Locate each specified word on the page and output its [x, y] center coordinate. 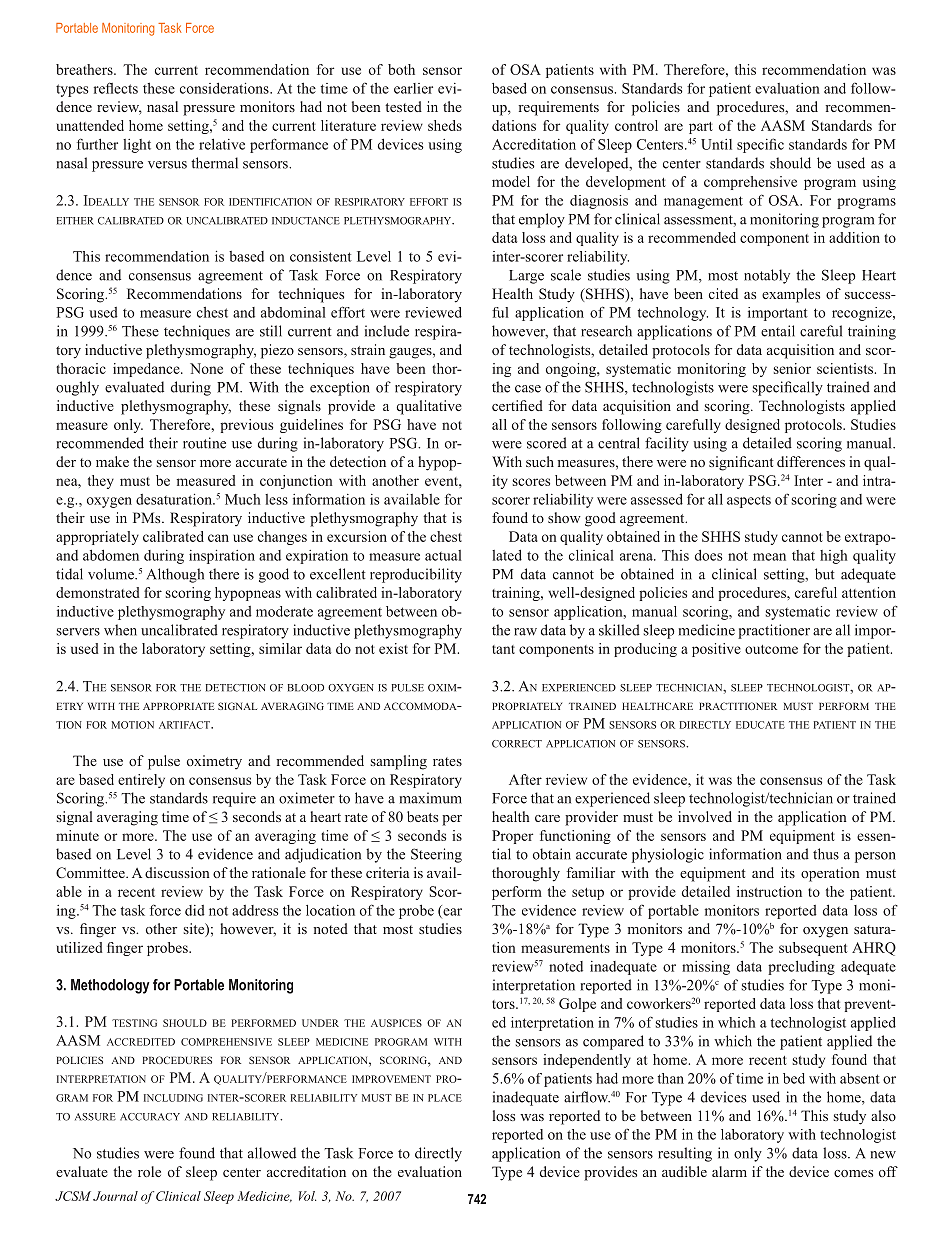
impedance [147, 370]
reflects [116, 88]
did [195, 910]
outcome [771, 649]
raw [525, 632]
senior [792, 368]
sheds [445, 125]
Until [716, 144]
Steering [436, 855]
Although [175, 575]
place [445, 1098]
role [149, 1171]
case [528, 389]
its [788, 872]
